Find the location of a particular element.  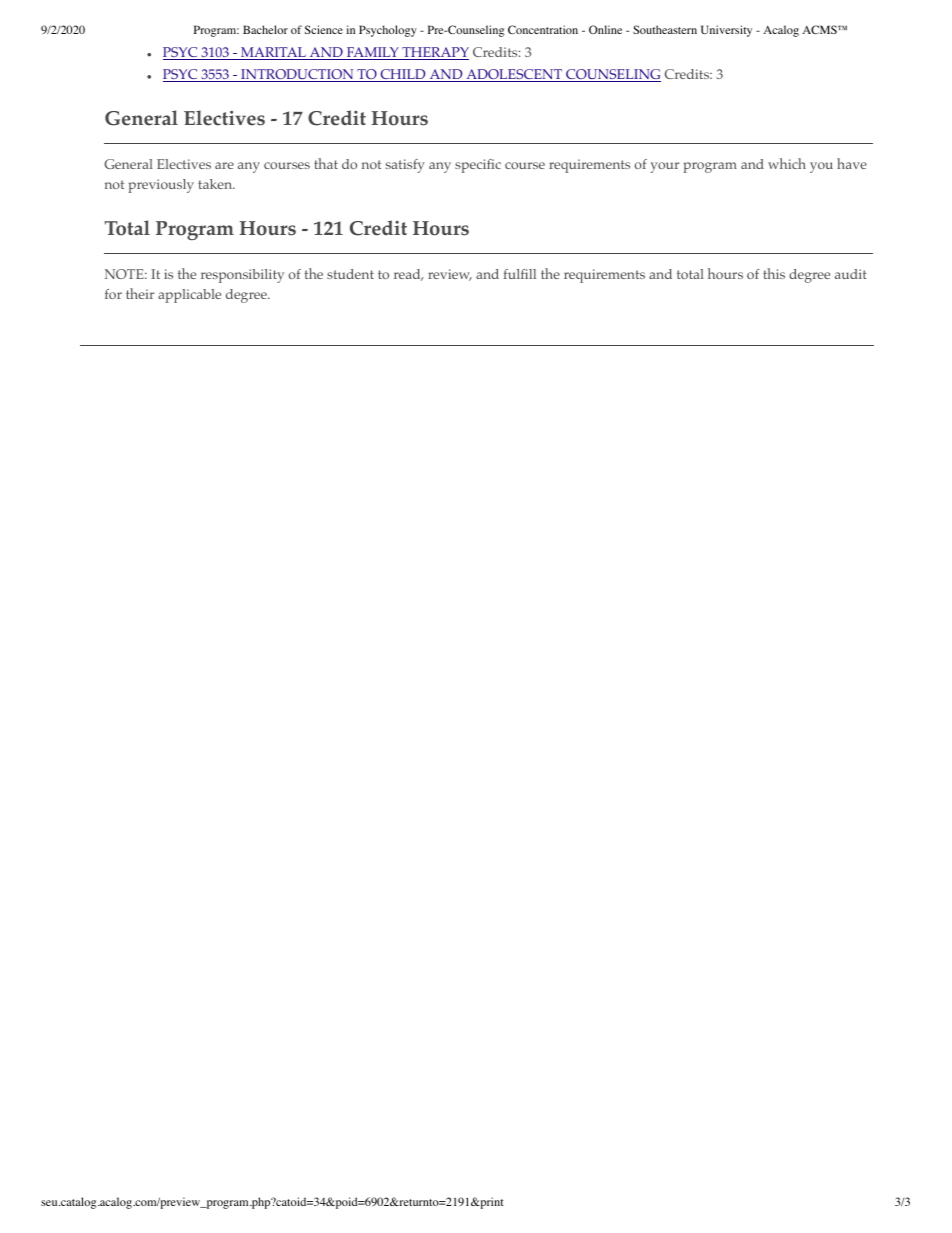

INTRODUCTION is located at coordinates (297, 75).
